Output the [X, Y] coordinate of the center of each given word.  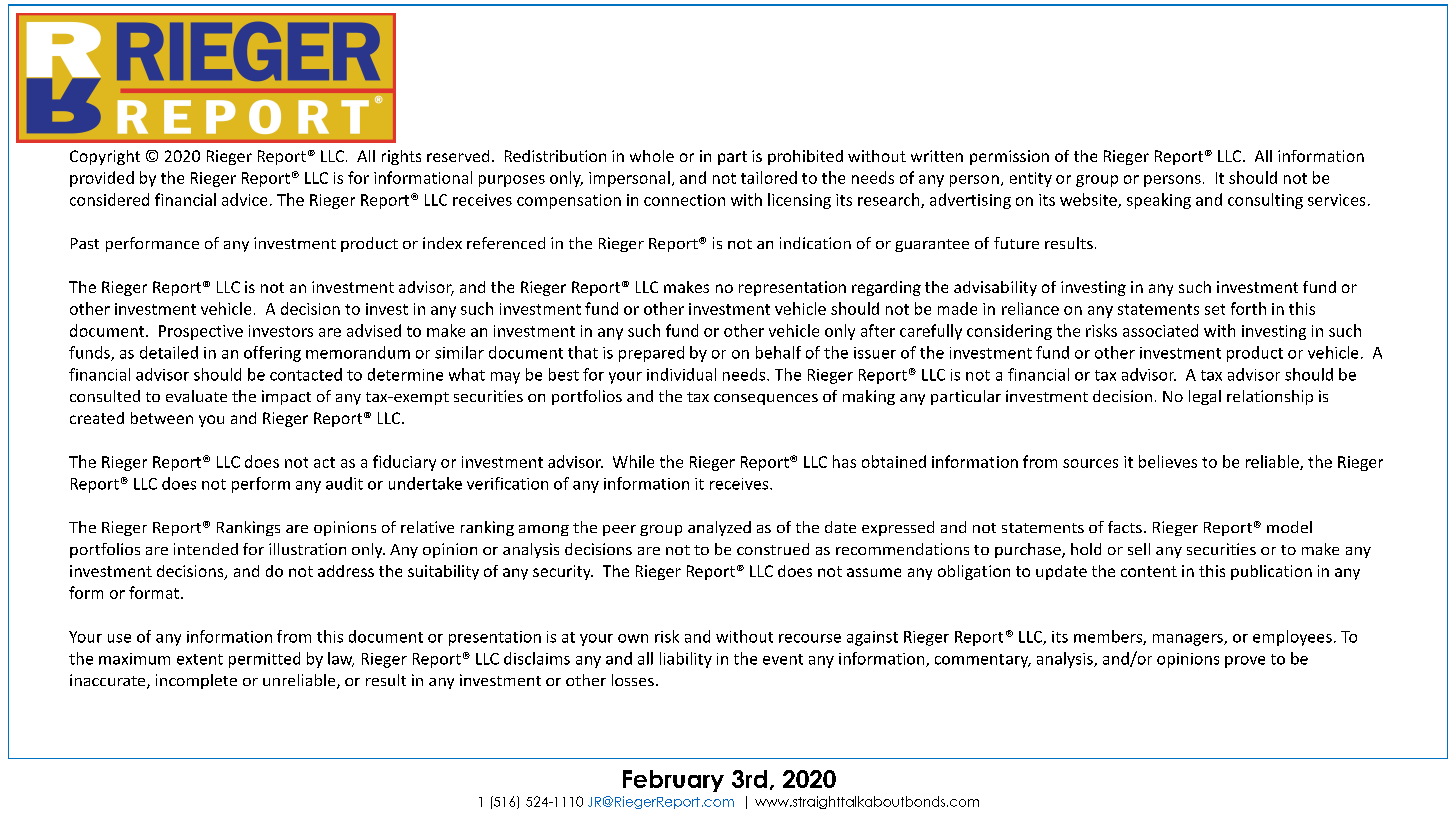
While [633, 461]
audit [344, 483]
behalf [778, 352]
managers [1189, 640]
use [119, 638]
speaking [1159, 201]
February [673, 781]
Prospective [201, 332]
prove [1245, 662]
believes [1168, 461]
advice [244, 199]
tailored [769, 177]
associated [1160, 330]
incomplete [196, 681]
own [633, 638]
